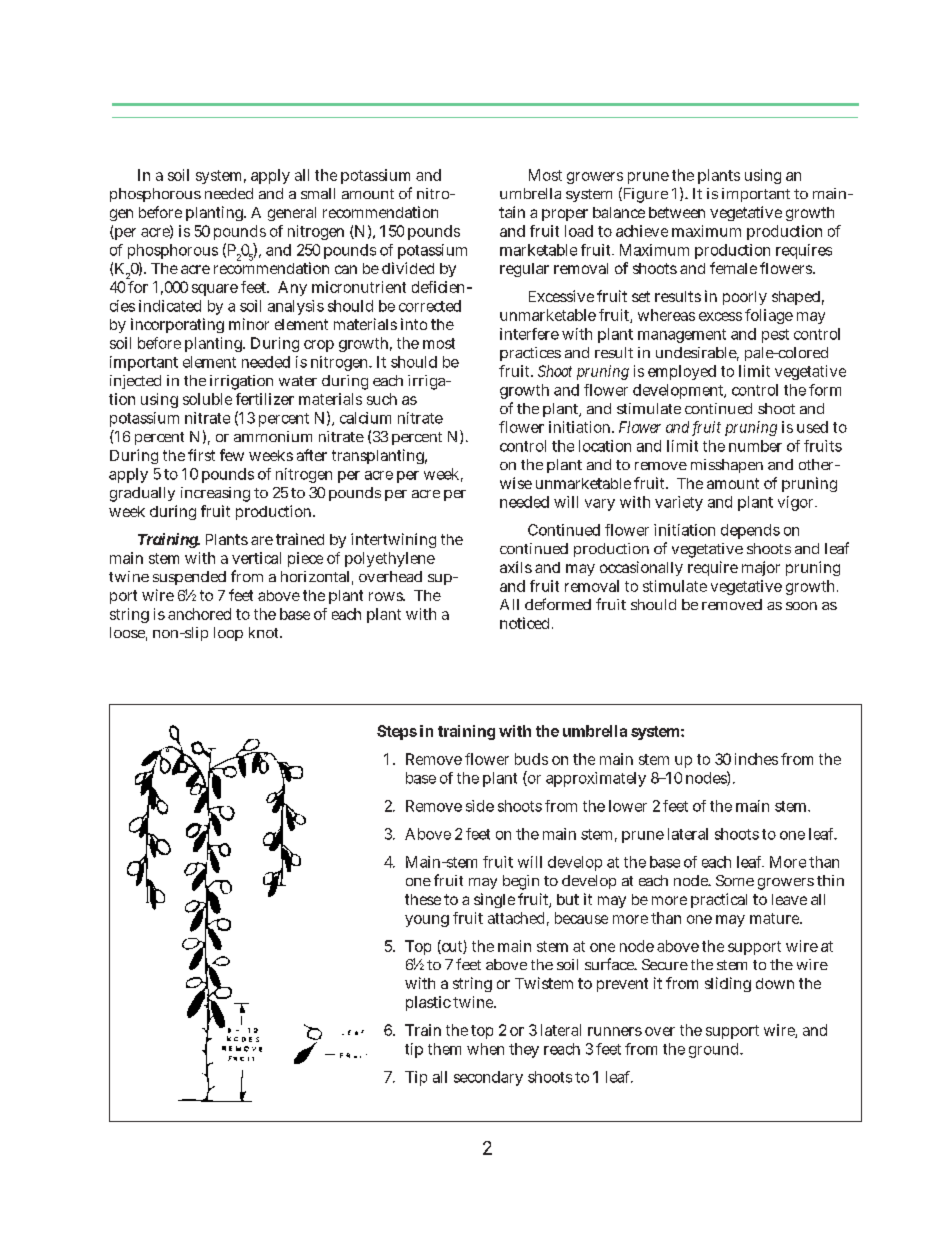 The image size is (952, 1233). I want to click on between, so click(677, 212).
